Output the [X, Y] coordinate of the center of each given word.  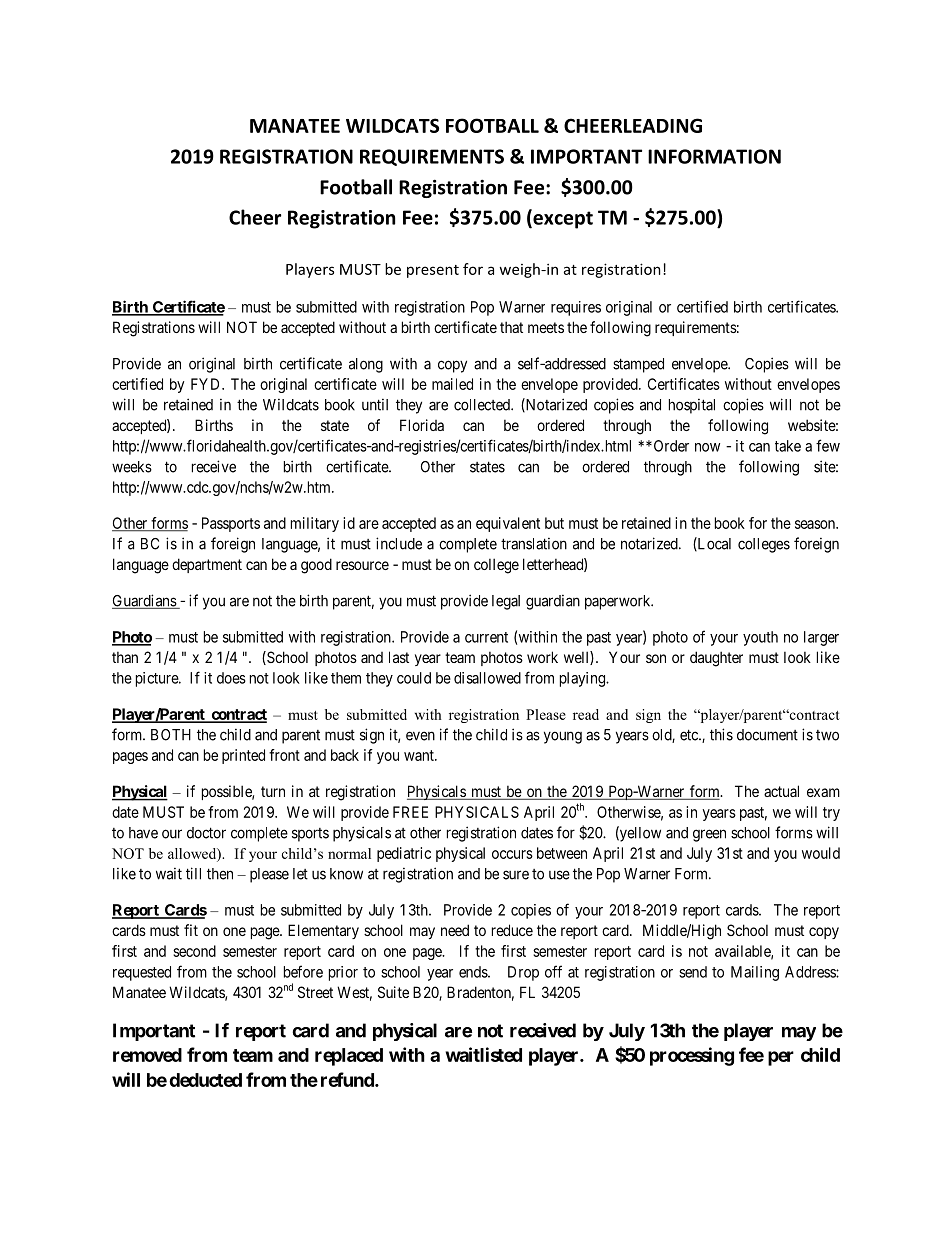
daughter [716, 659]
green [709, 835]
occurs [512, 854]
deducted [205, 1080]
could [414, 678]
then [220, 874]
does [231, 678]
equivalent [508, 524]
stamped [638, 365]
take [788, 446]
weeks [132, 467]
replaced [349, 1057]
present [433, 271]
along [366, 365]
